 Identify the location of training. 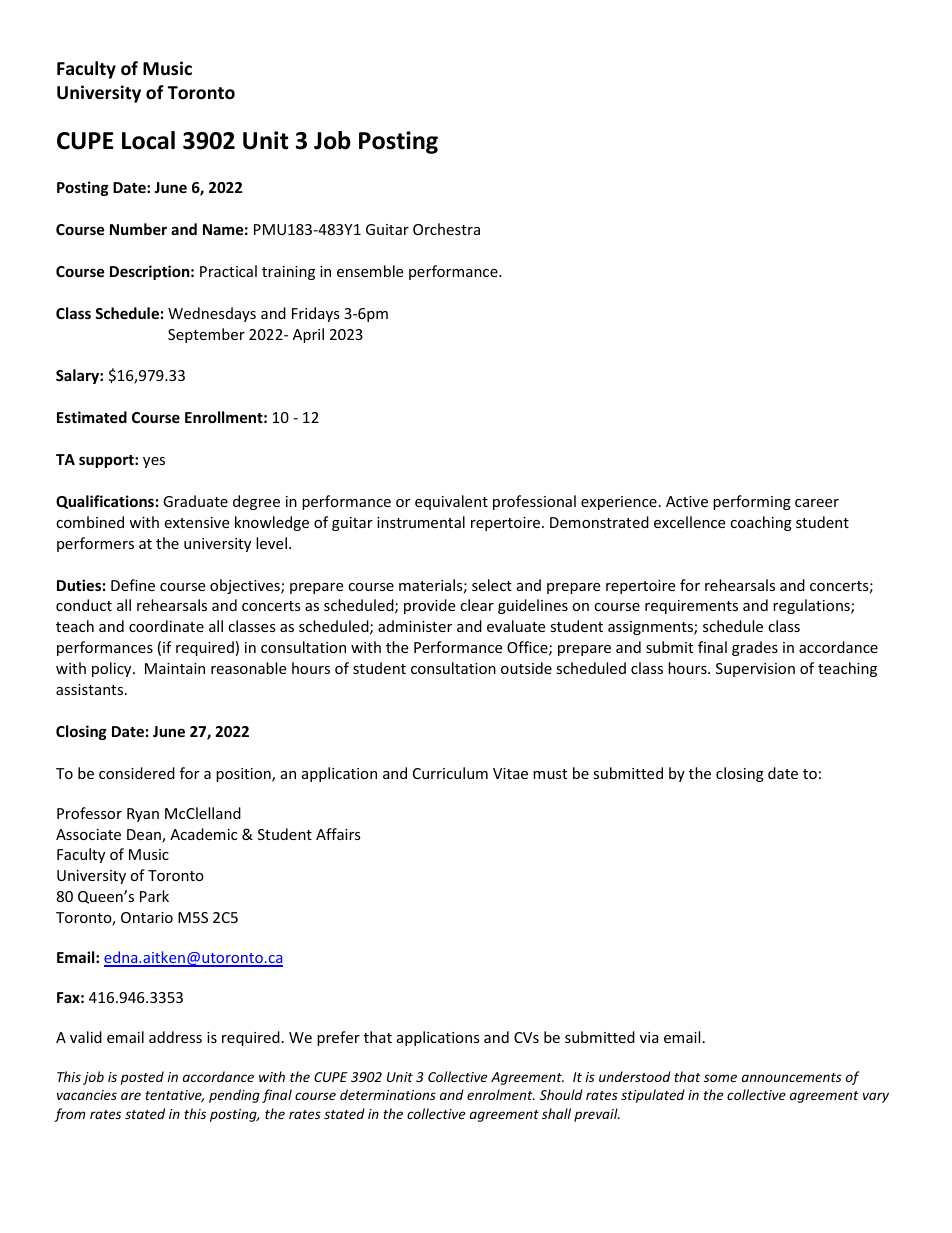
(288, 273).
